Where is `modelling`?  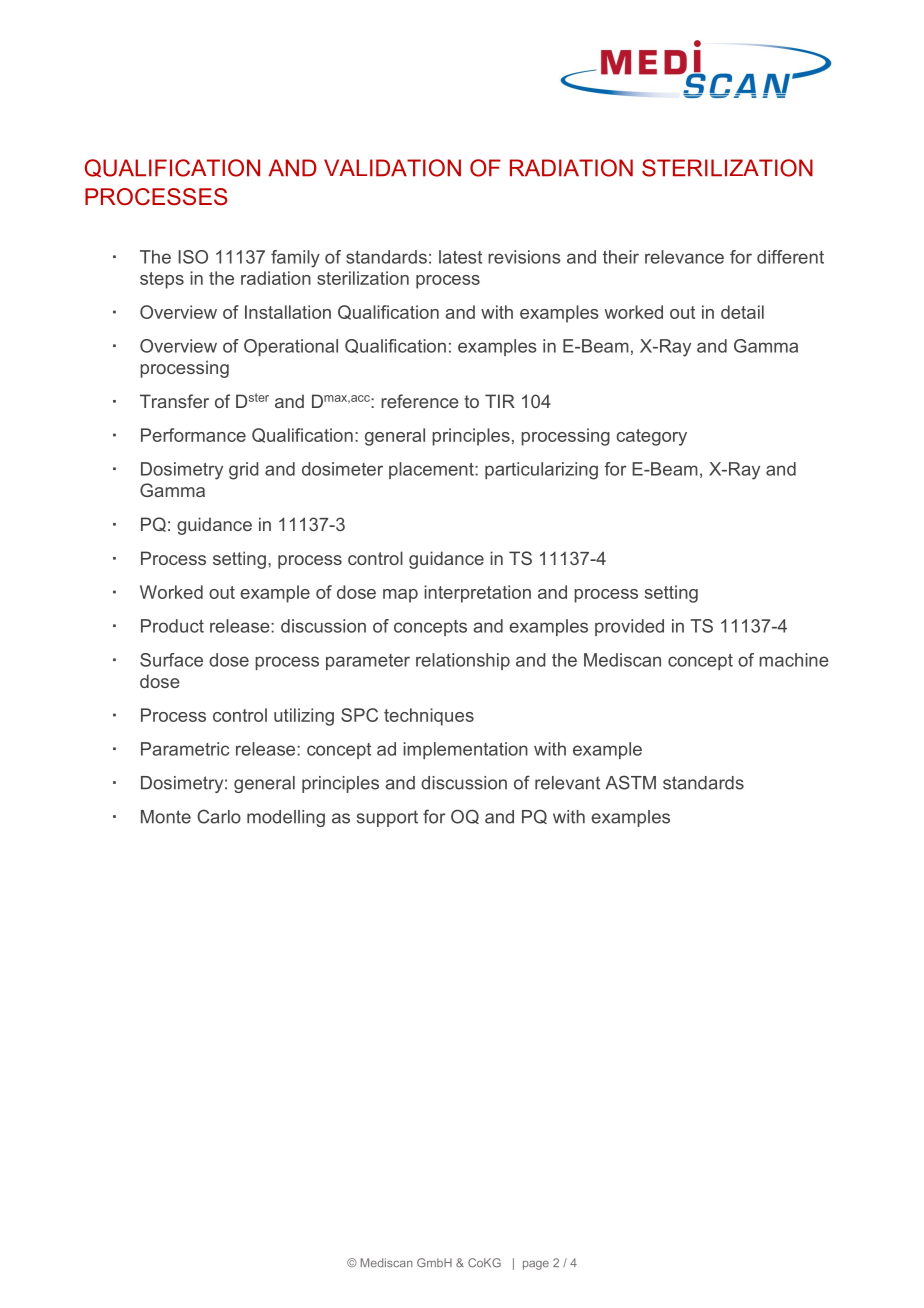 modelling is located at coordinates (286, 818).
